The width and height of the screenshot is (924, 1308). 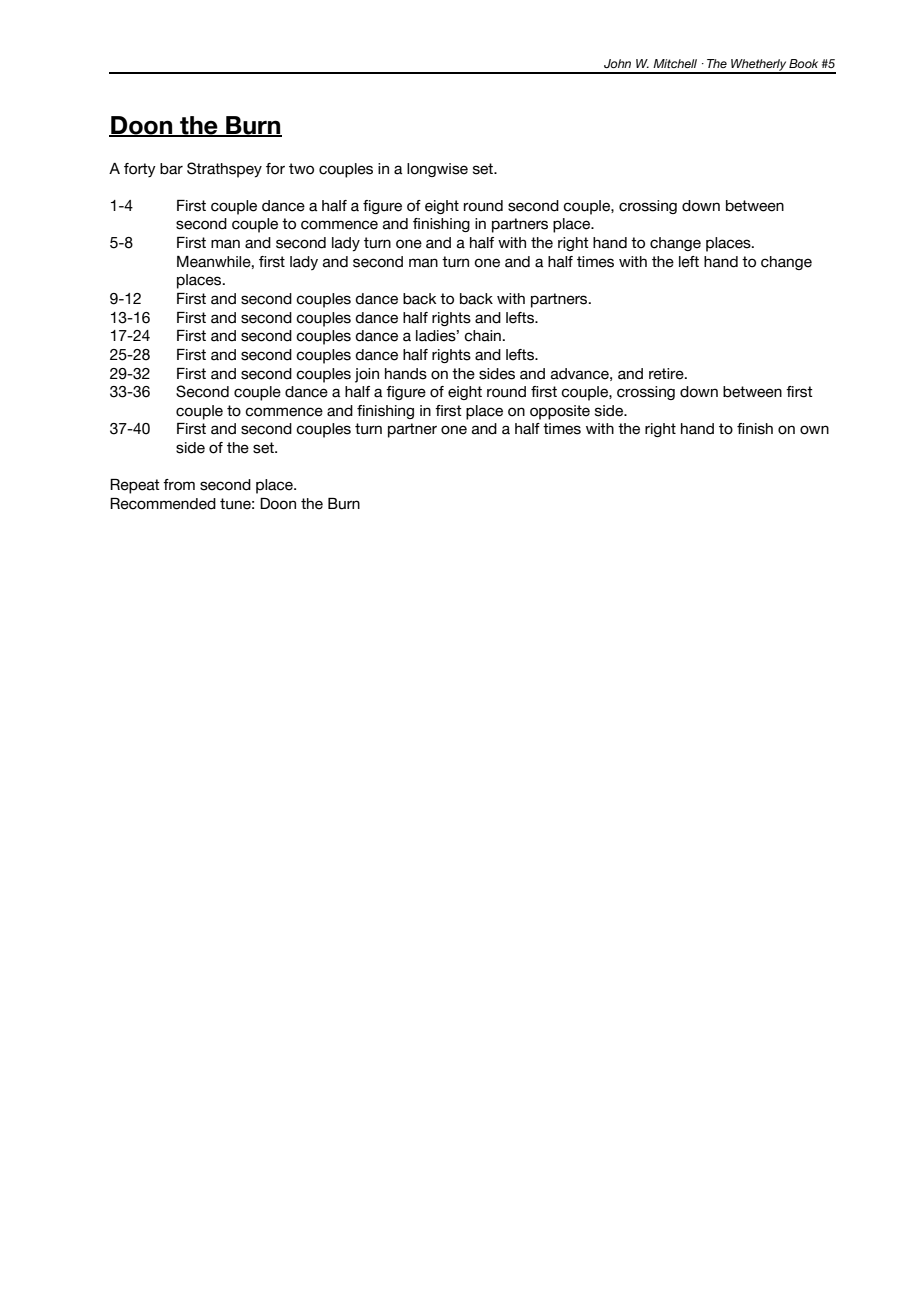 What do you see at coordinates (482, 336) in the screenshot?
I see `chain` at bounding box center [482, 336].
